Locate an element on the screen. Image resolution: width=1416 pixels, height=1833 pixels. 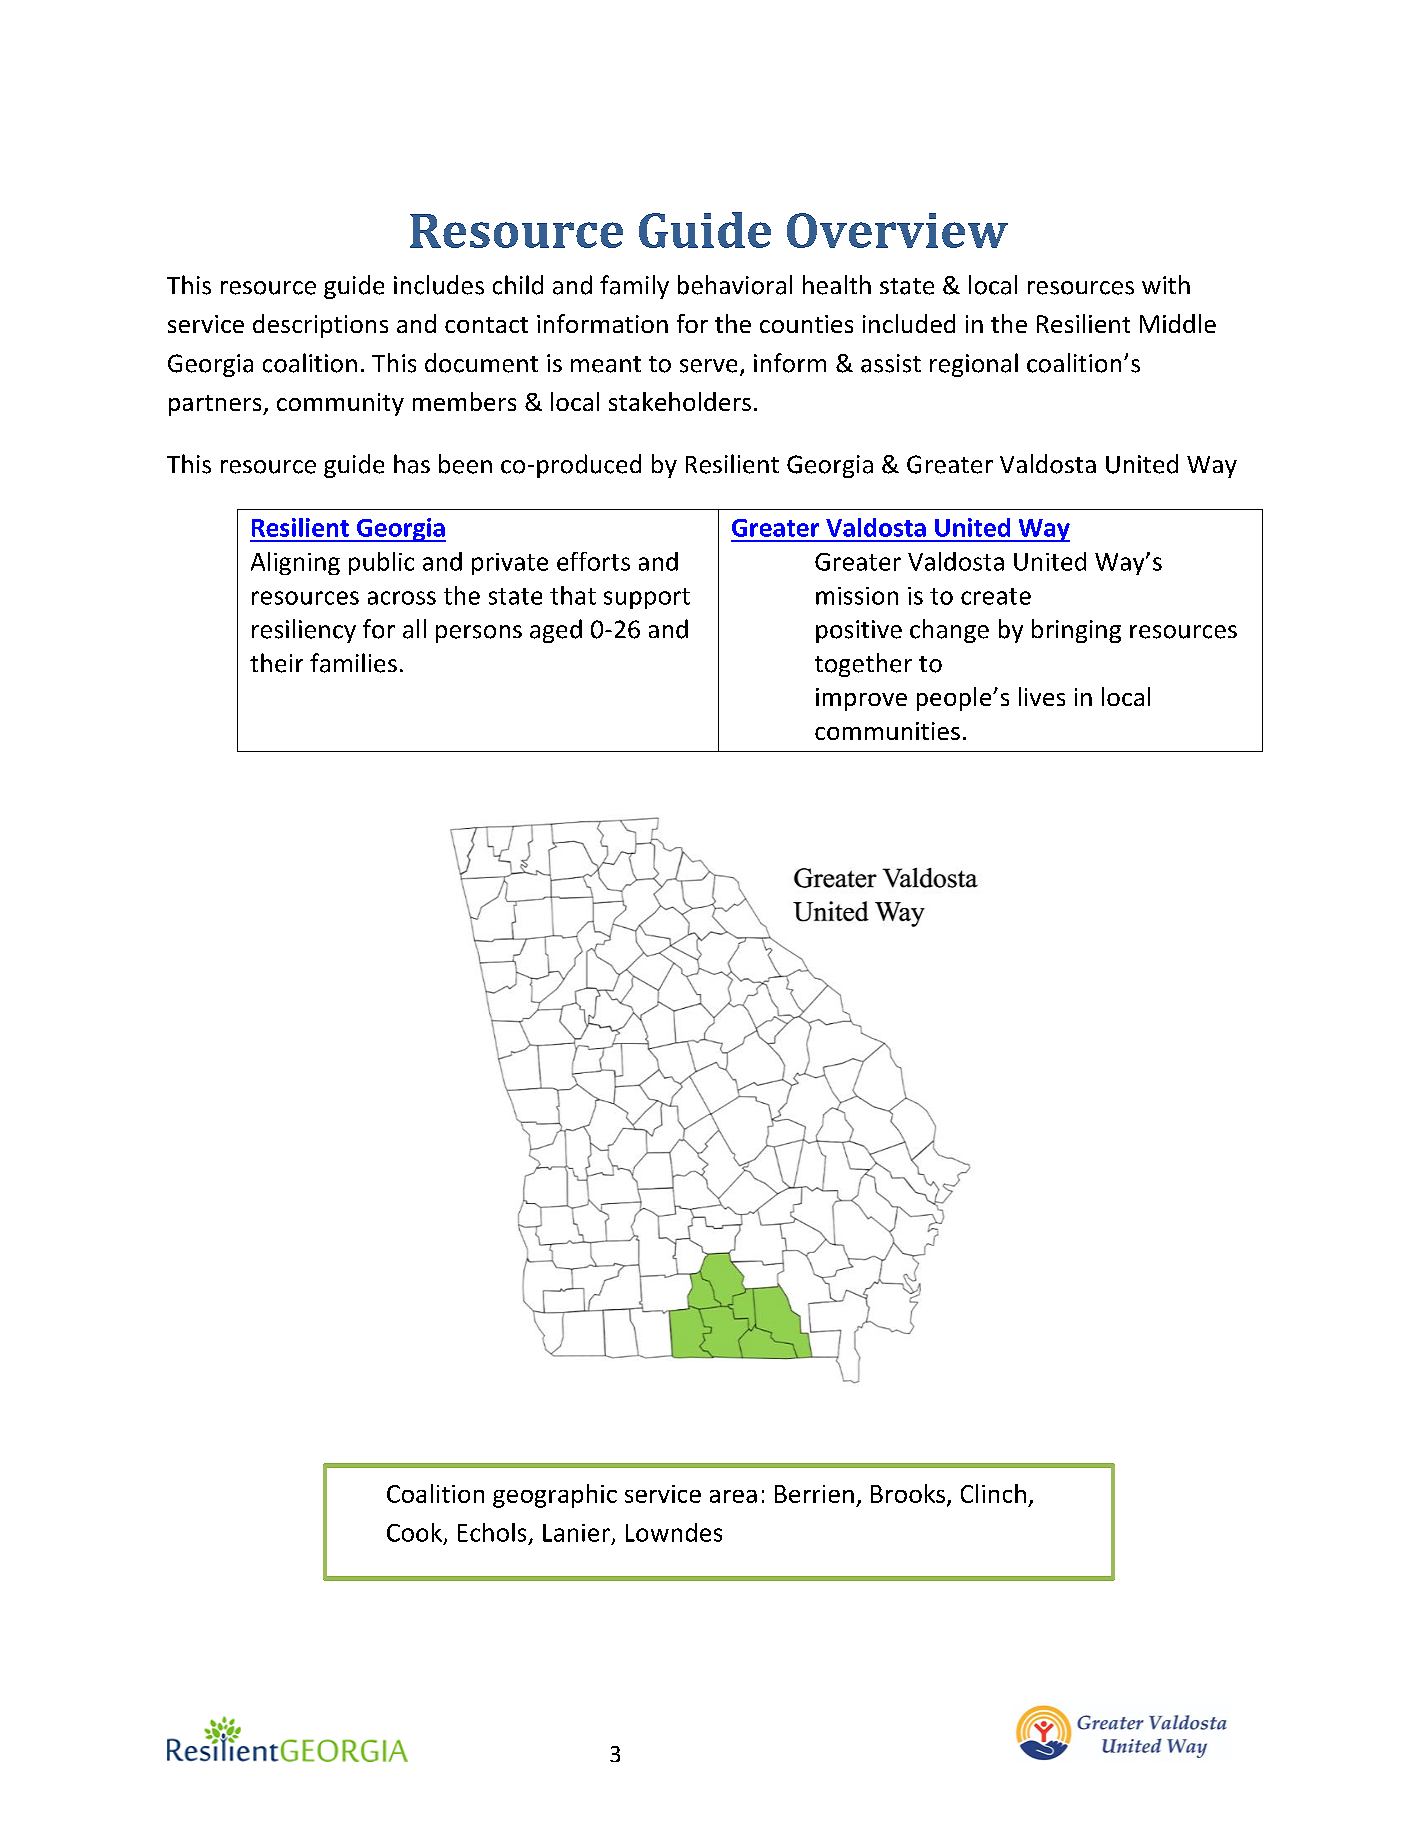
lives is located at coordinates (1042, 696).
